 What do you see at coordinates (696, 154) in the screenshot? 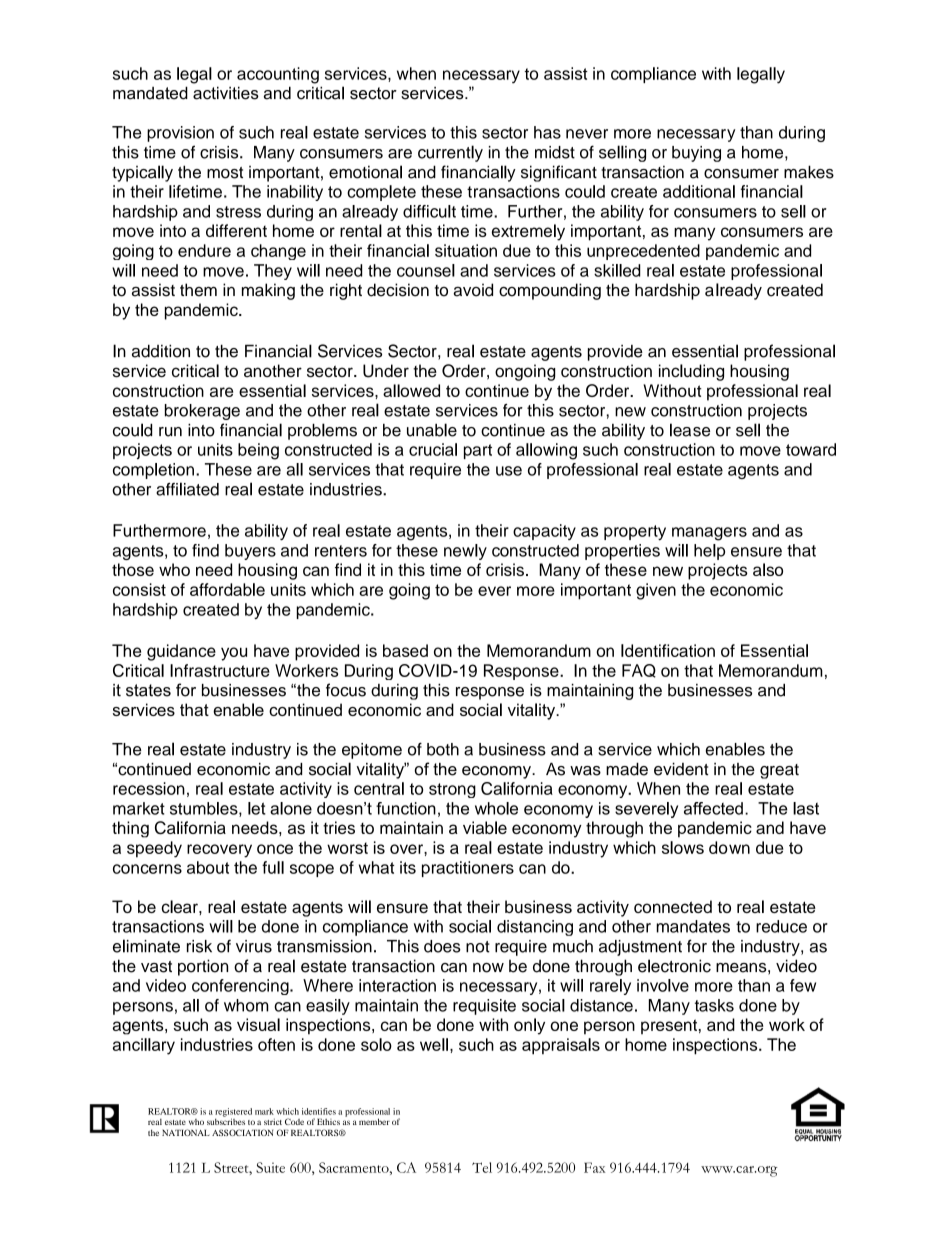
I see `buying` at bounding box center [696, 154].
